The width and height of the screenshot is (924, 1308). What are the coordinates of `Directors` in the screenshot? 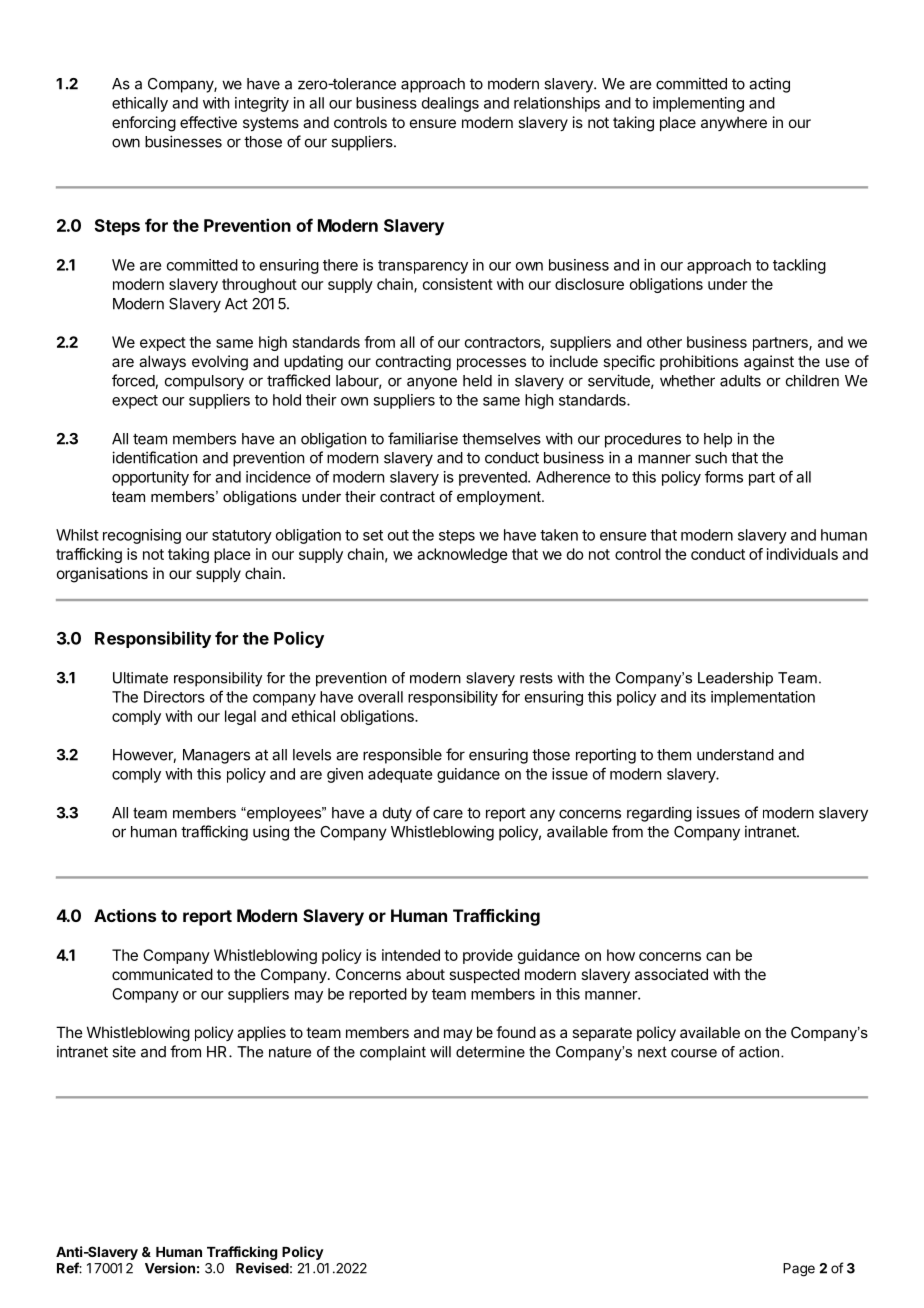 It's located at (174, 697).
